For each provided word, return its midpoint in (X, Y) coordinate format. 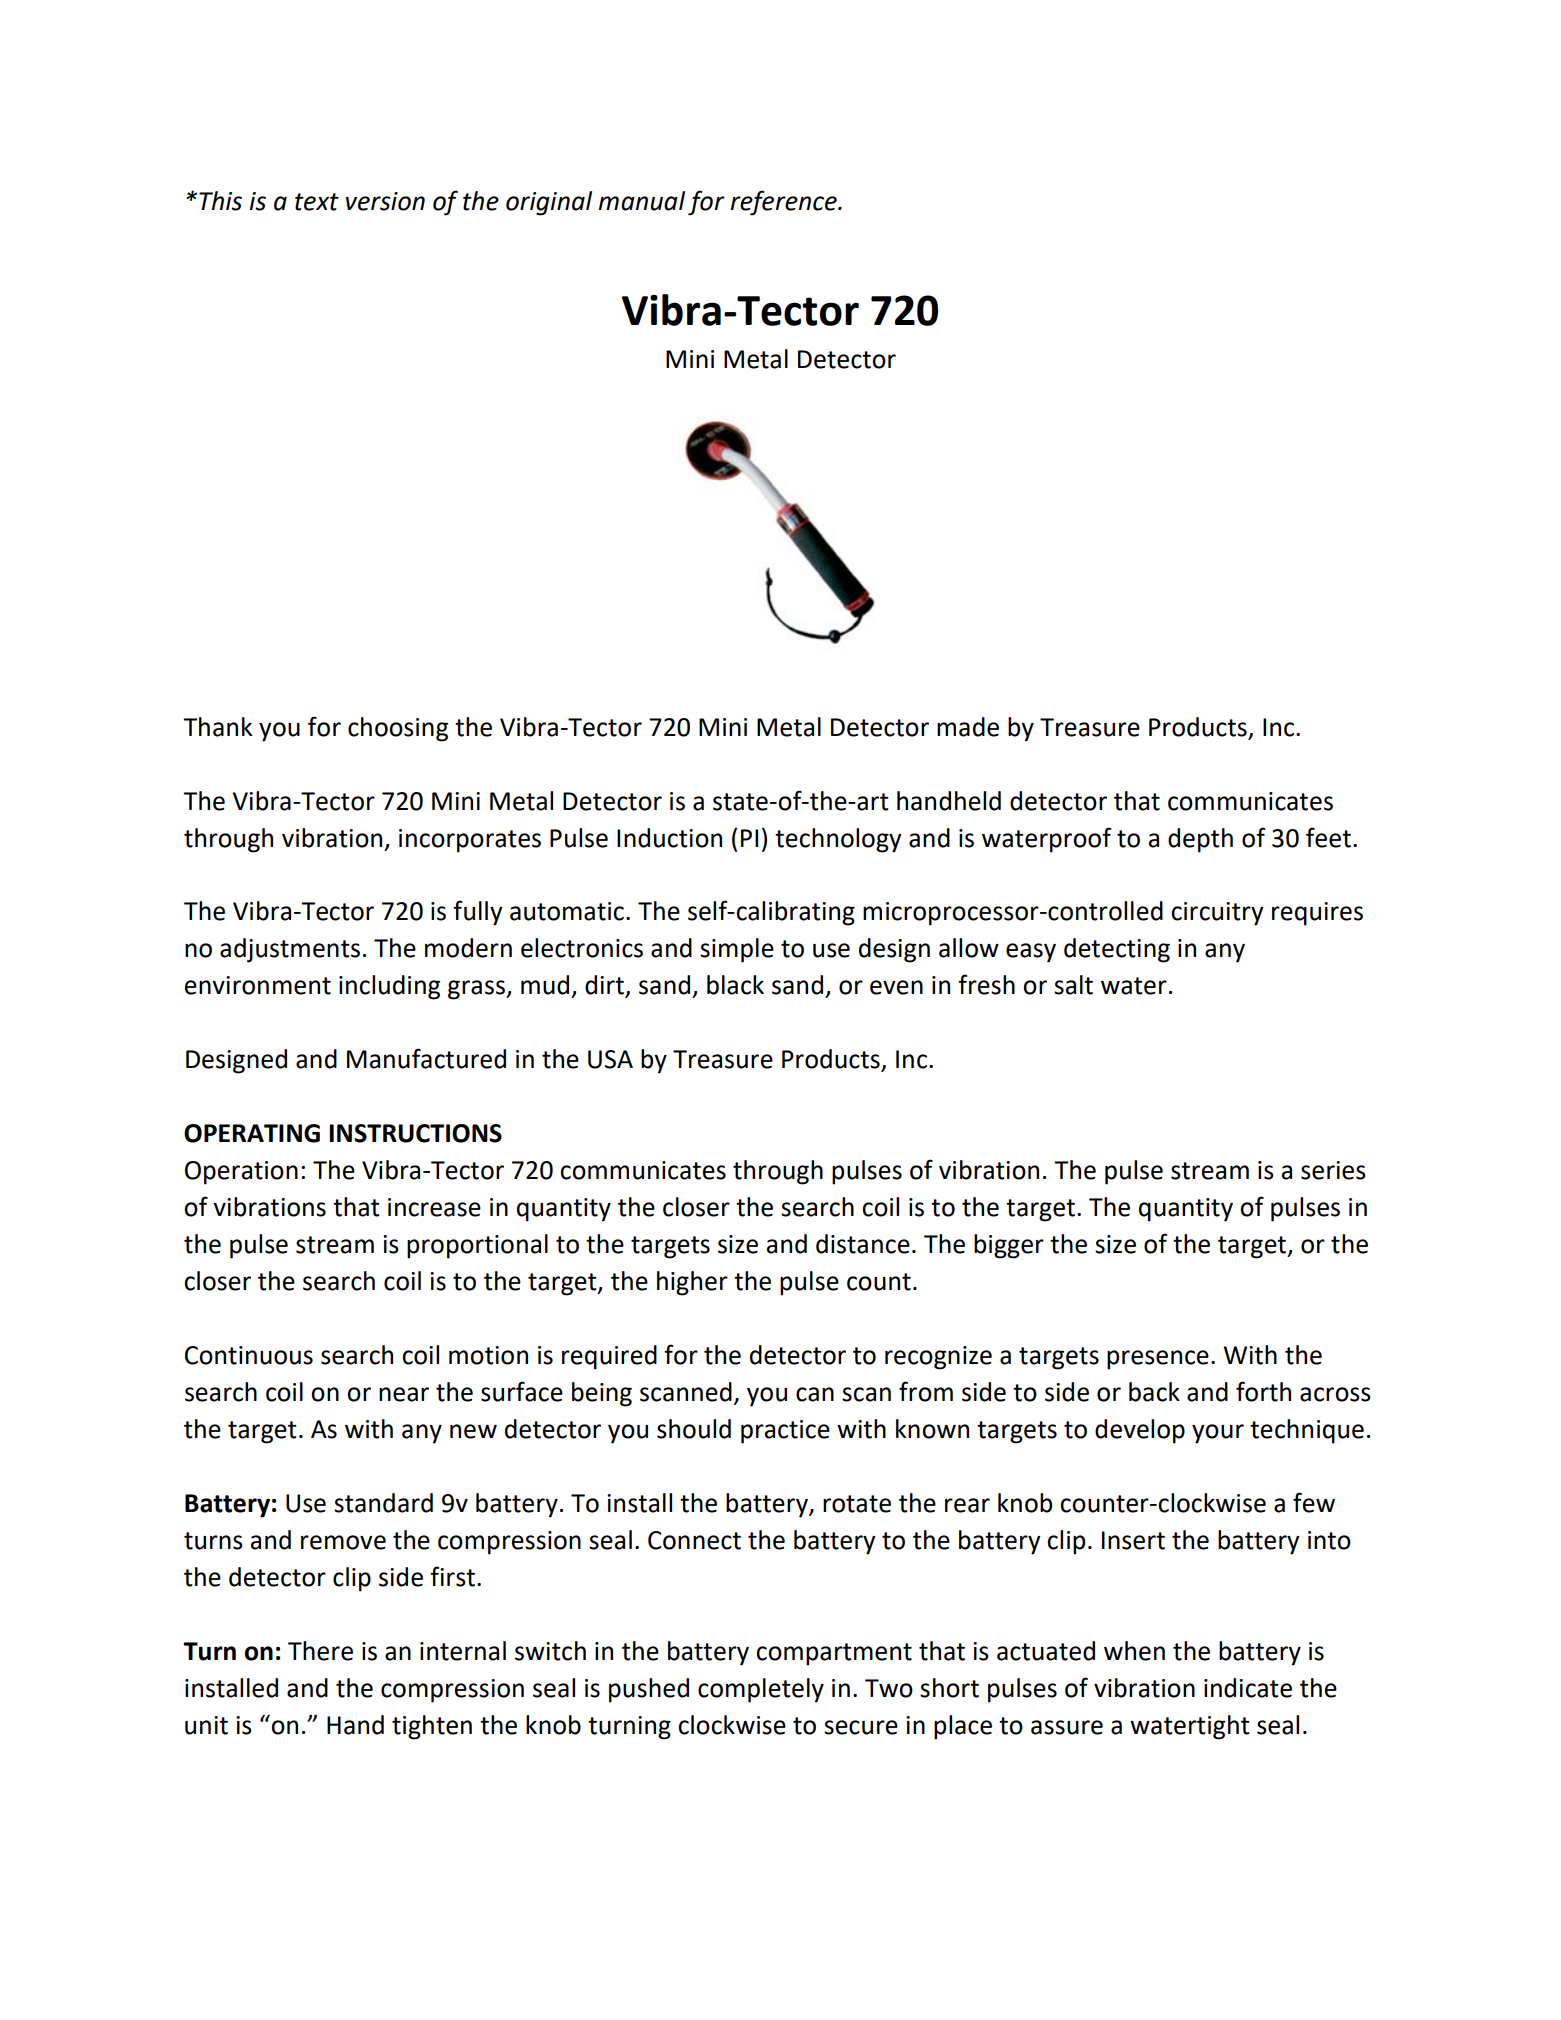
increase (434, 1207)
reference (785, 203)
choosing (398, 729)
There (320, 1651)
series (1333, 1170)
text (317, 202)
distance (863, 1244)
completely (761, 1690)
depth (1200, 840)
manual (642, 201)
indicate (1248, 1688)
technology (838, 840)
